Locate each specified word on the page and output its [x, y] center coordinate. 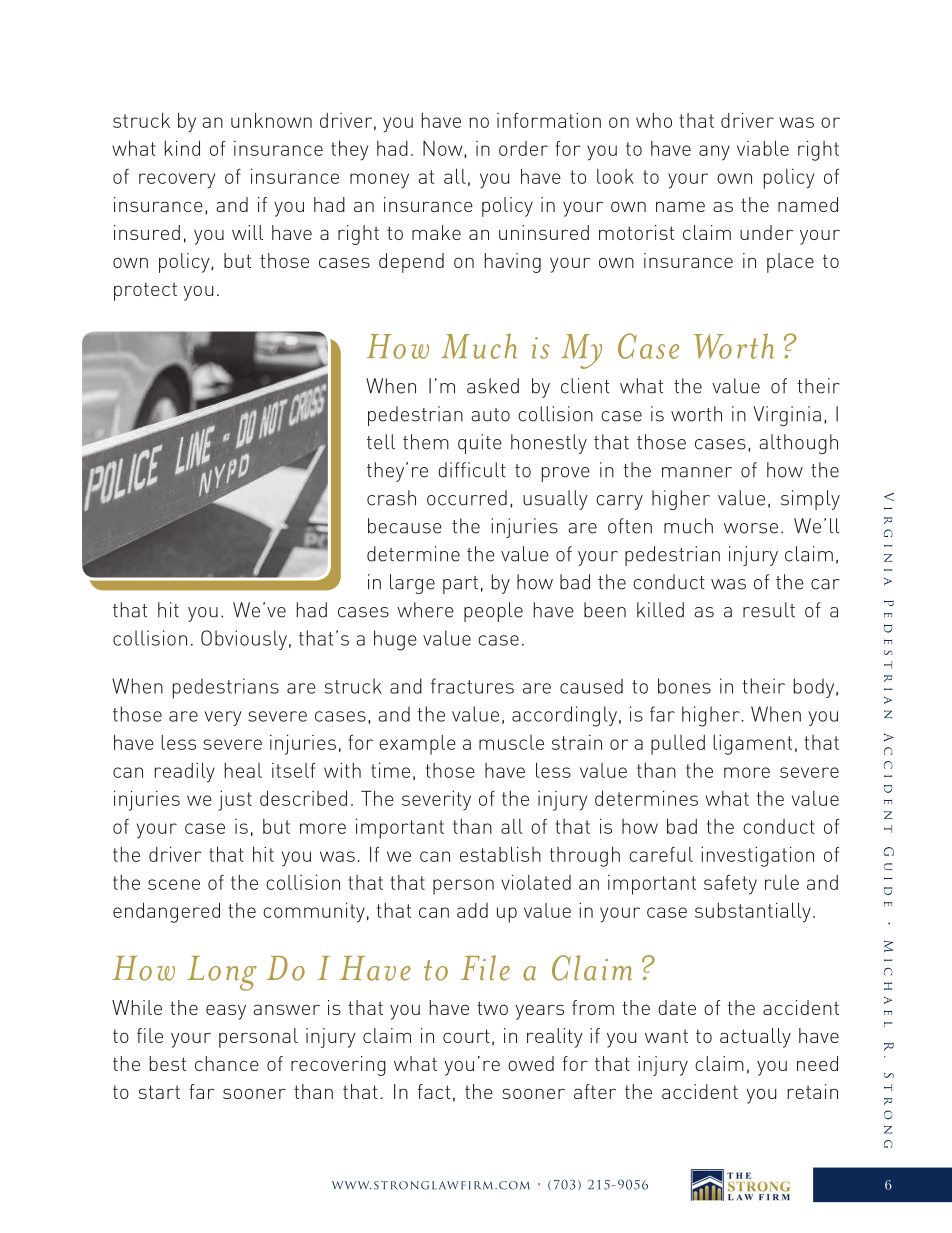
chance [227, 1063]
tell [381, 442]
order [523, 148]
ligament [752, 745]
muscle [511, 742]
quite [480, 444]
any [714, 153]
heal [243, 770]
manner [697, 472]
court [466, 1036]
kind [182, 148]
